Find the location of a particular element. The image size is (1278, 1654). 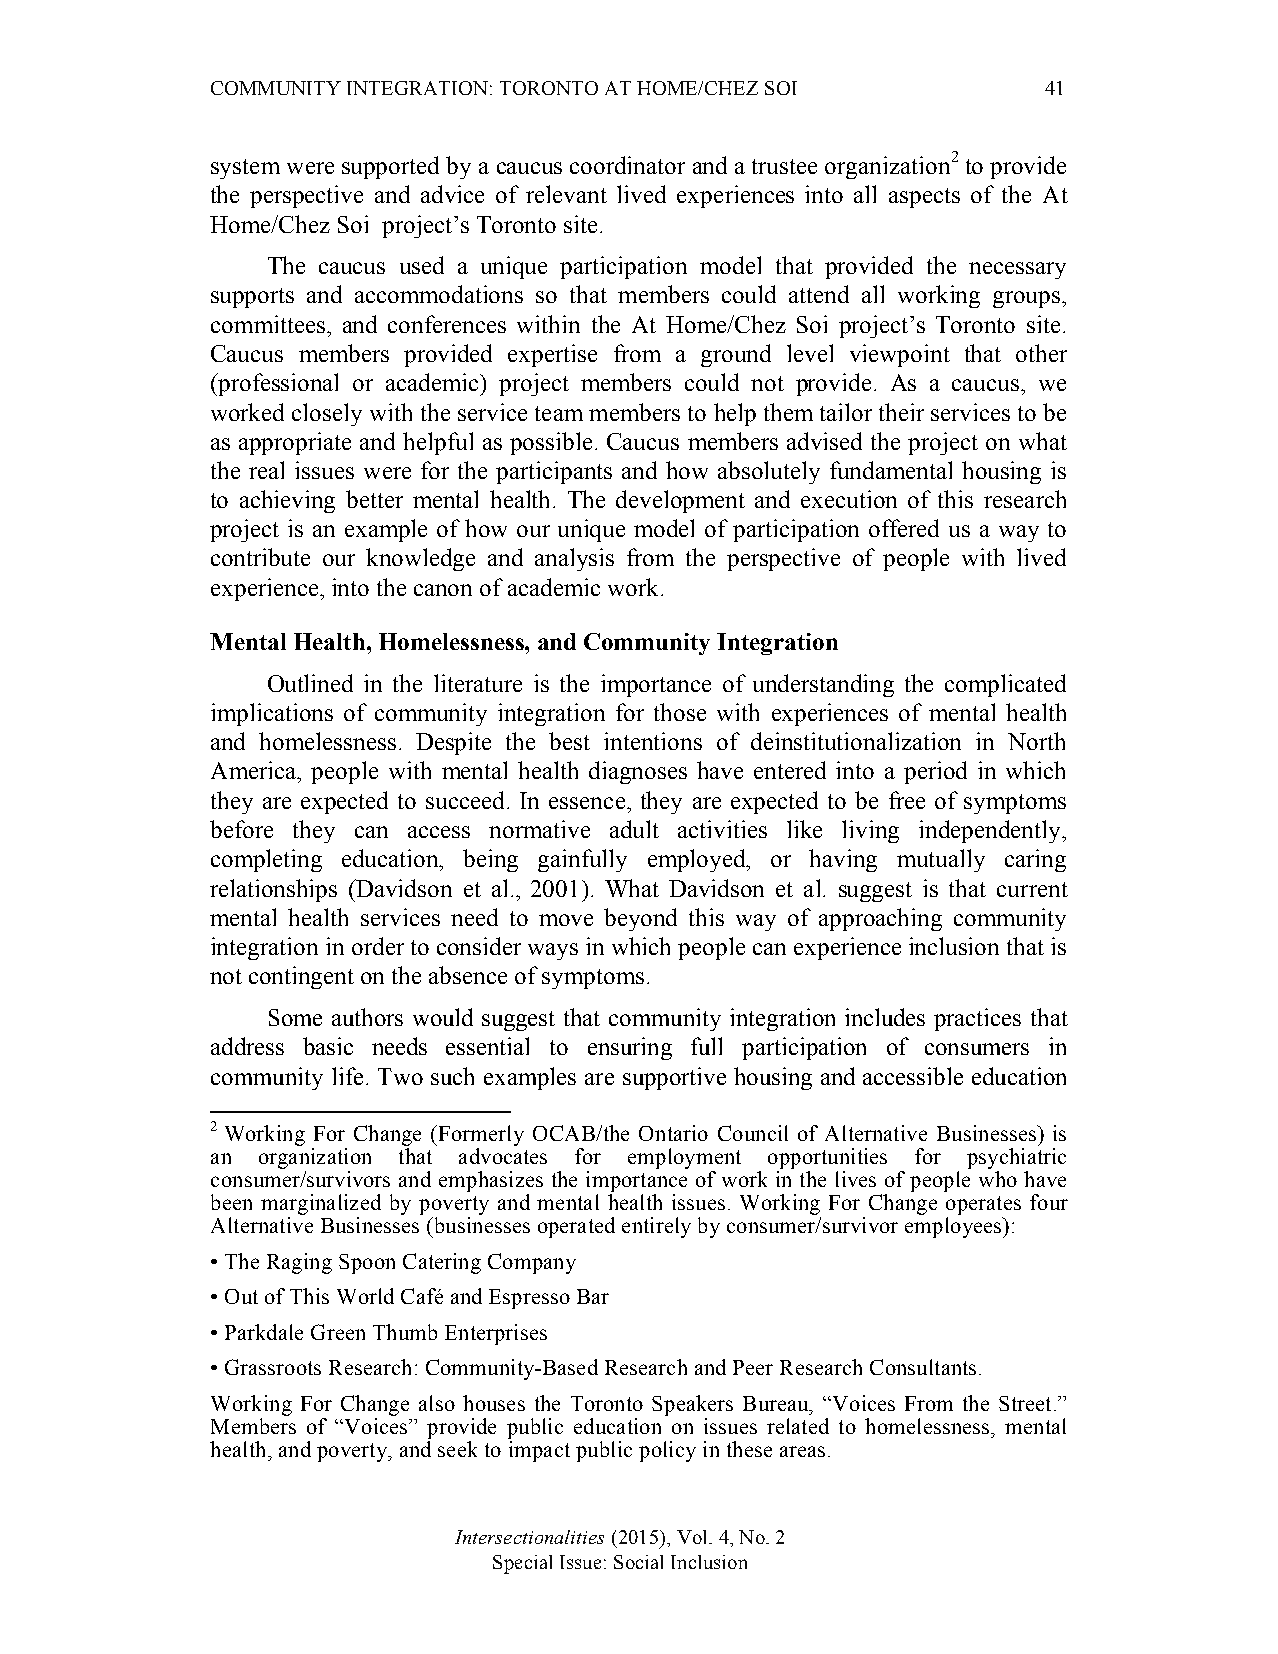

supported is located at coordinates (390, 167).
